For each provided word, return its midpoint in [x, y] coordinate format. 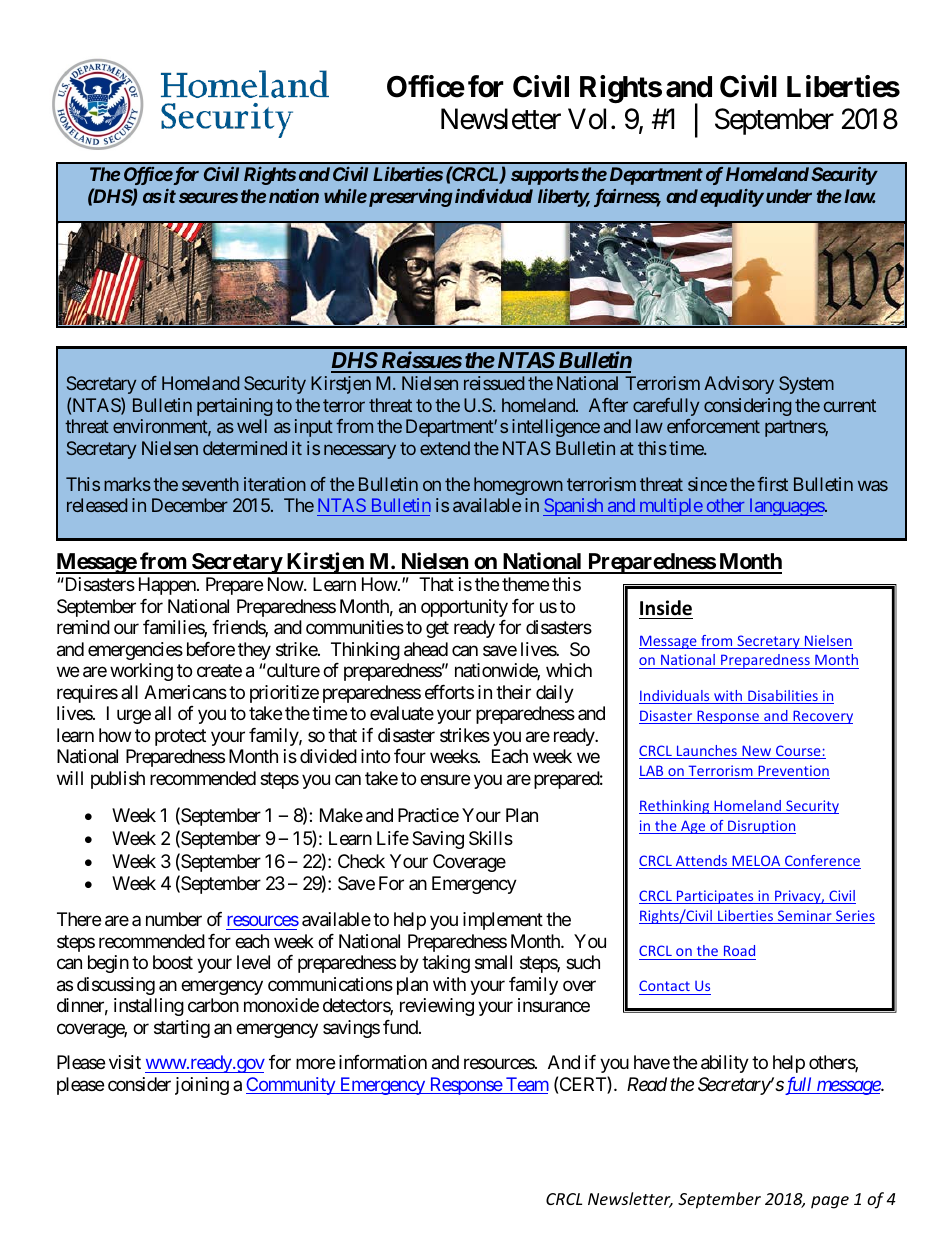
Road [739, 950]
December [190, 505]
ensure [445, 779]
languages [786, 507]
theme [525, 584]
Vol [587, 119]
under [789, 196]
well [252, 426]
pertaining [235, 407]
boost [173, 962]
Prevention [793, 772]
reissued [494, 383]
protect [180, 737]
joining [202, 1086]
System [806, 385]
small [493, 962]
